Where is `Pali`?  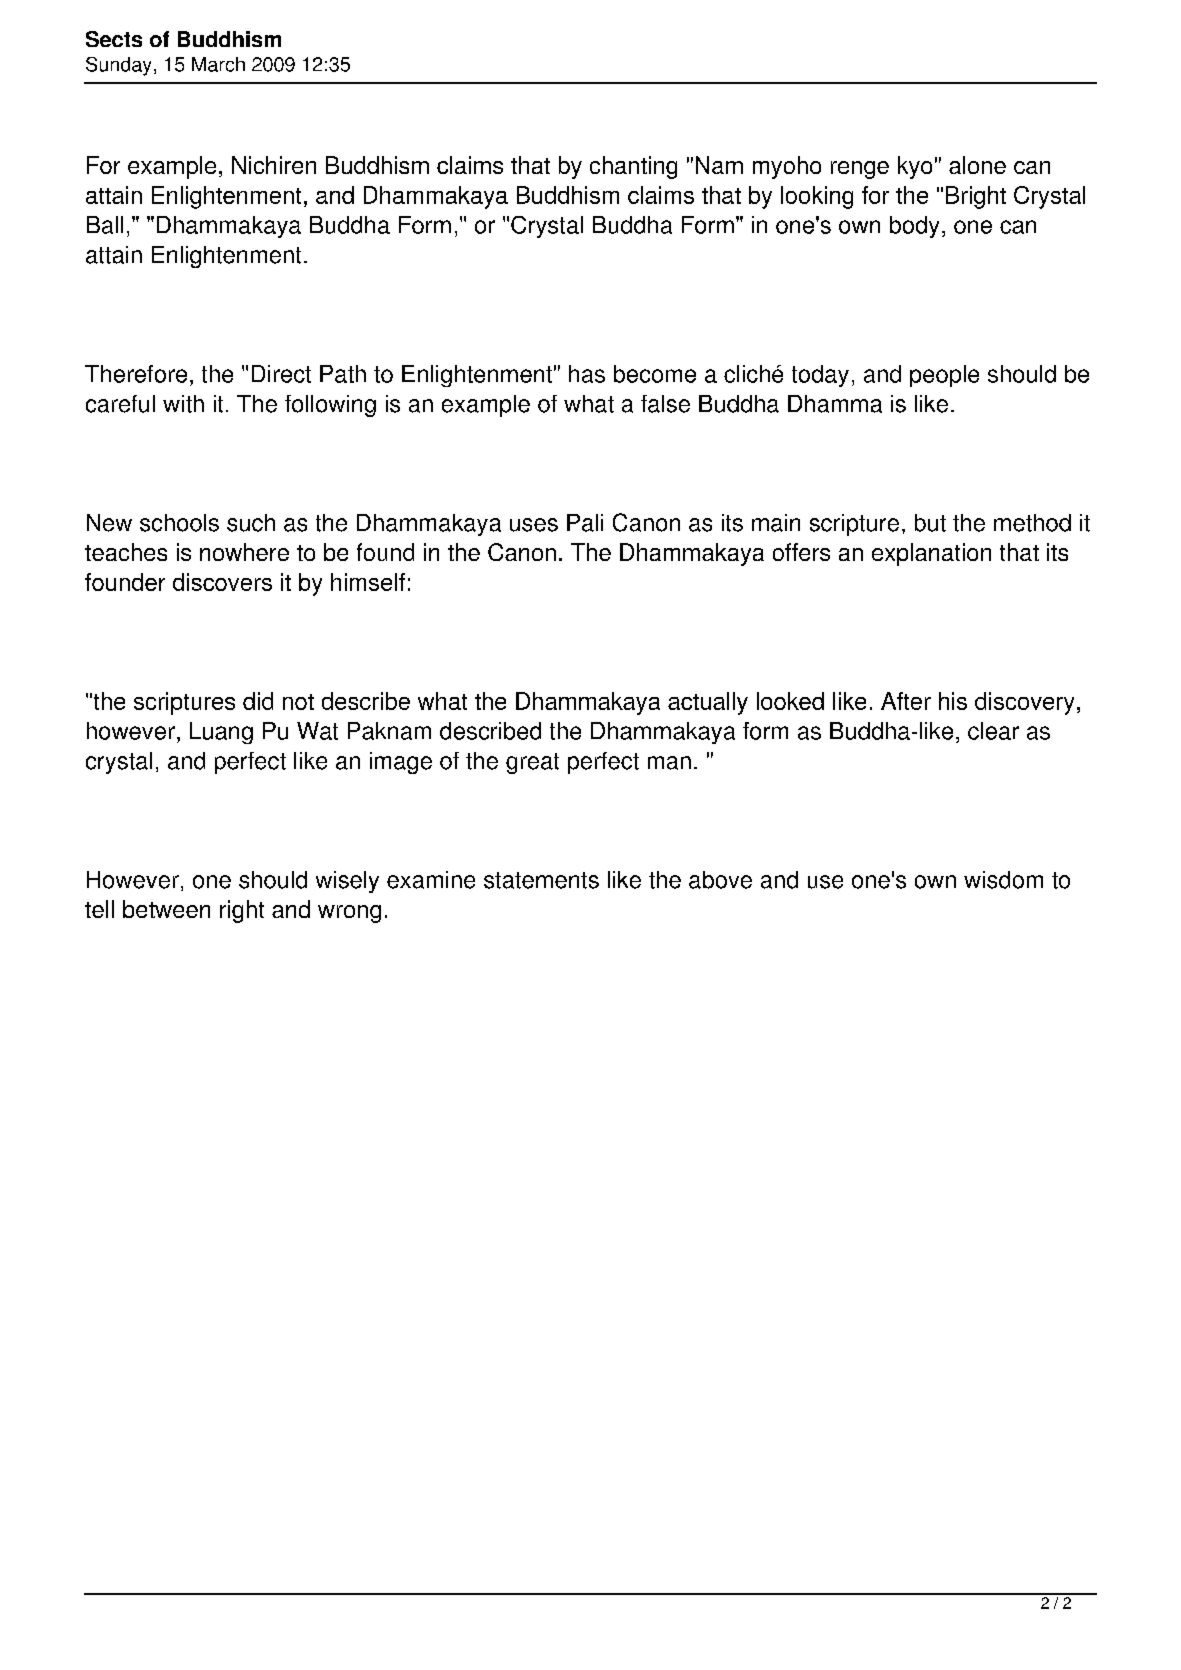
Pali is located at coordinates (585, 523).
